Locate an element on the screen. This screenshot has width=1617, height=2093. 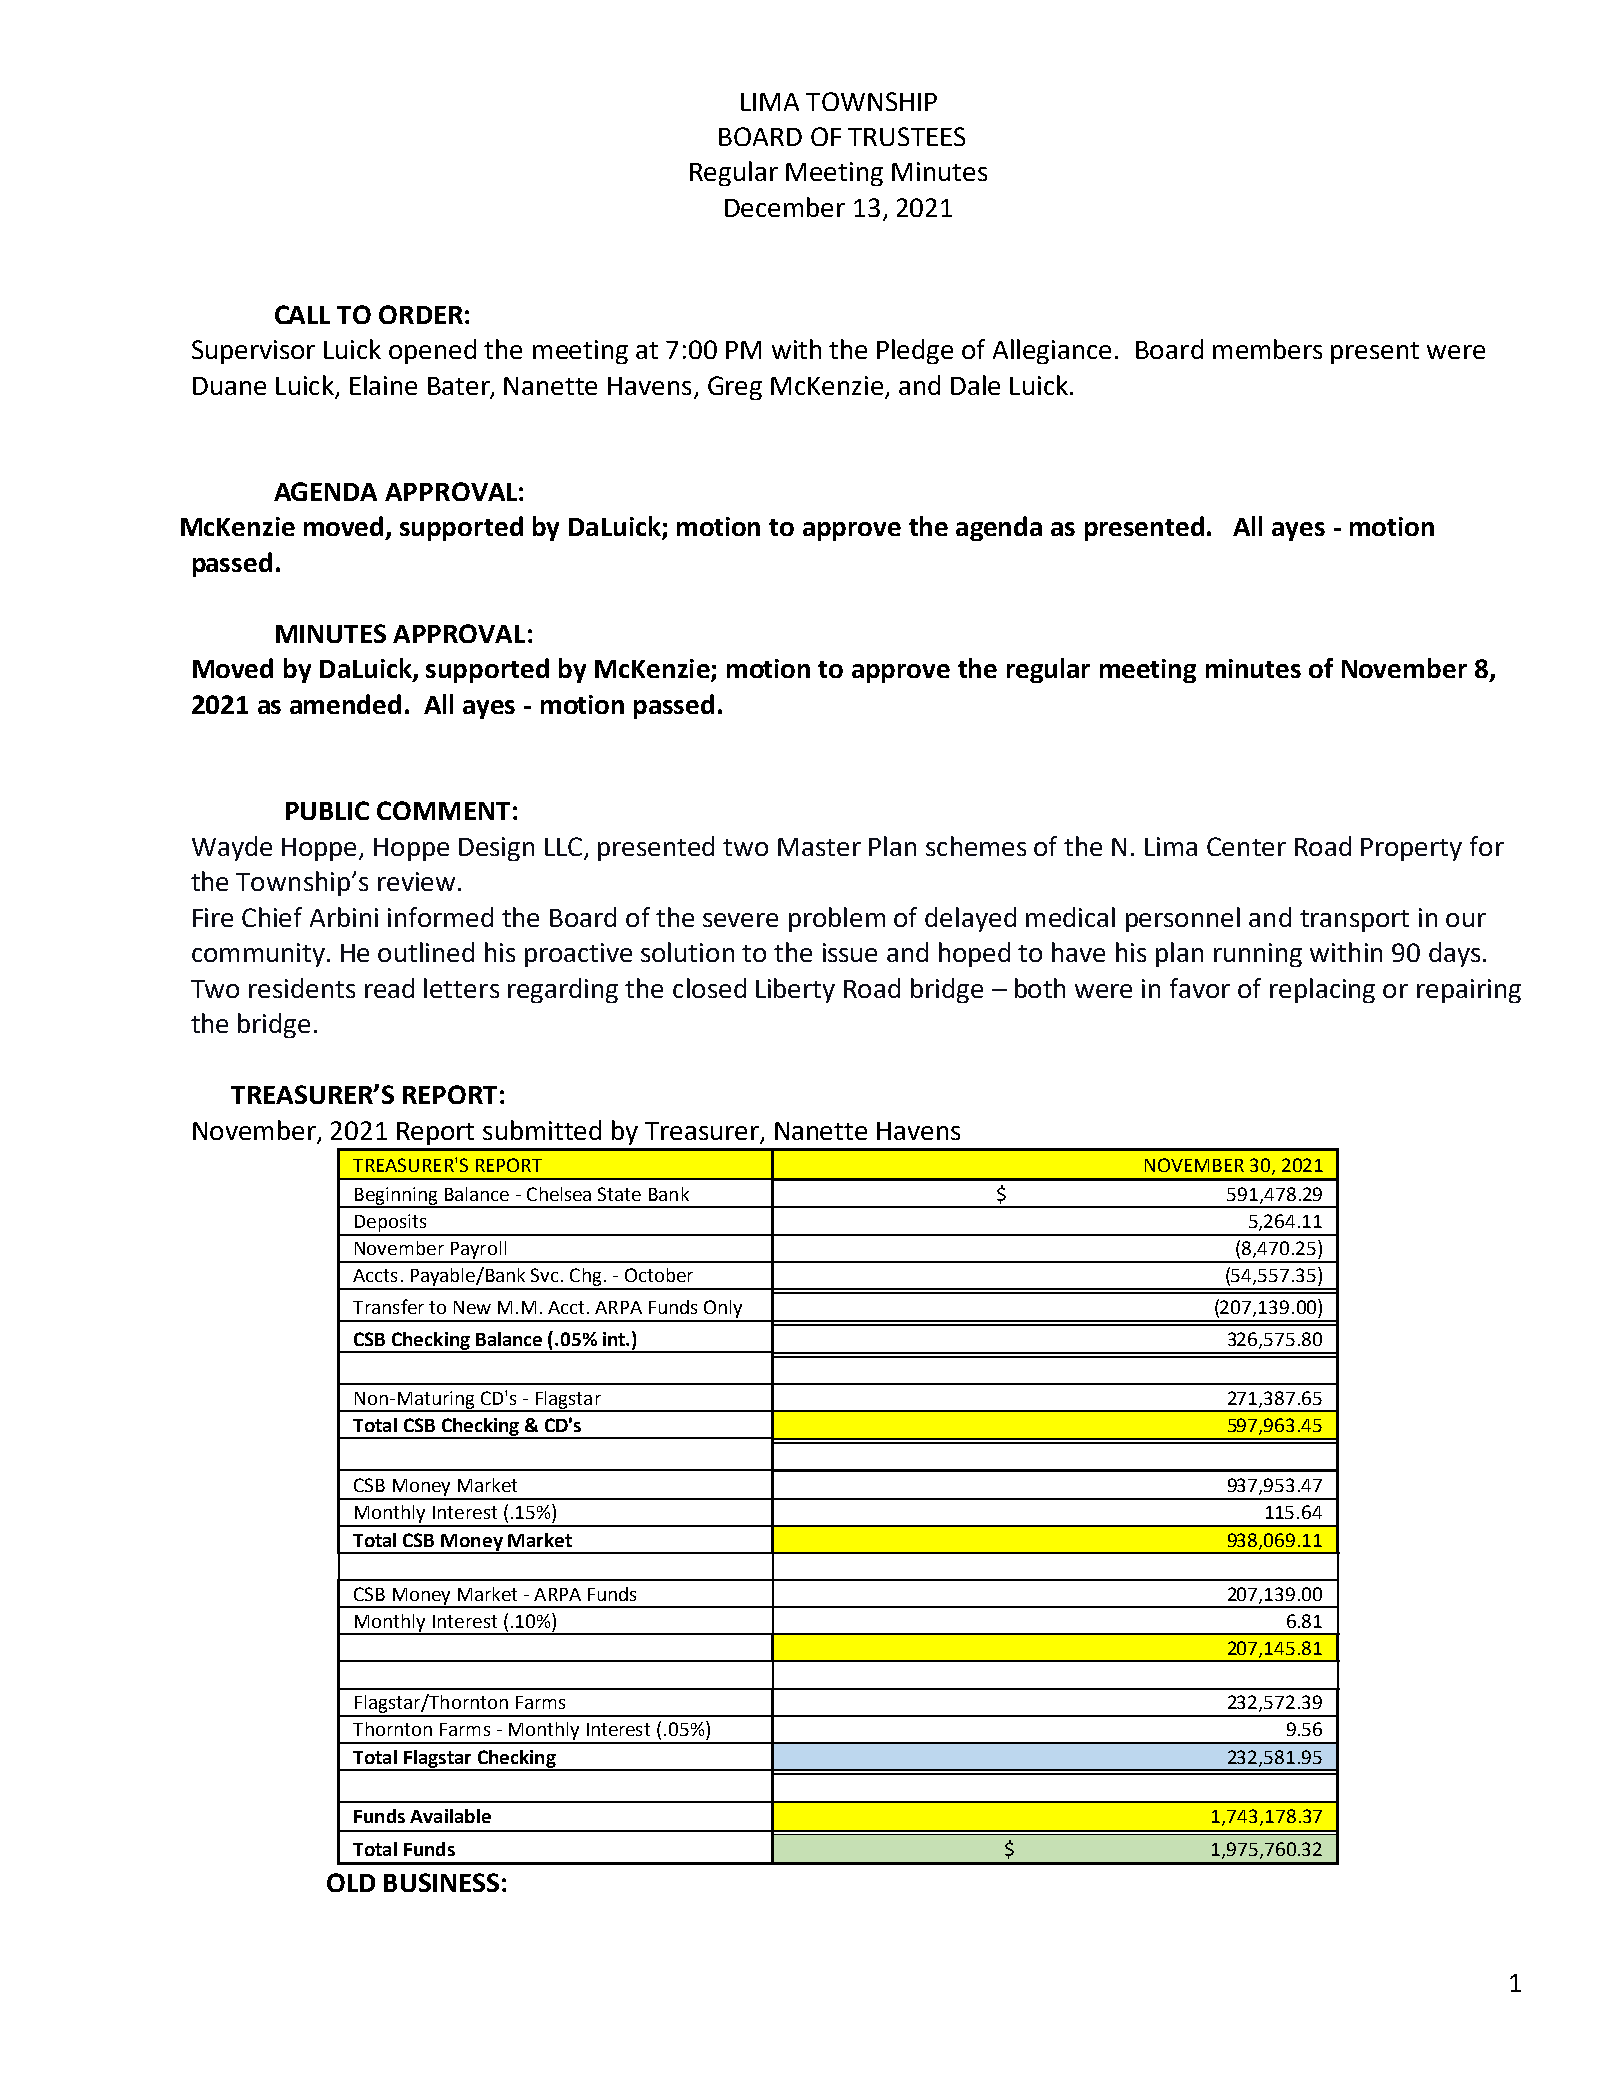
OLD is located at coordinates (351, 1882).
